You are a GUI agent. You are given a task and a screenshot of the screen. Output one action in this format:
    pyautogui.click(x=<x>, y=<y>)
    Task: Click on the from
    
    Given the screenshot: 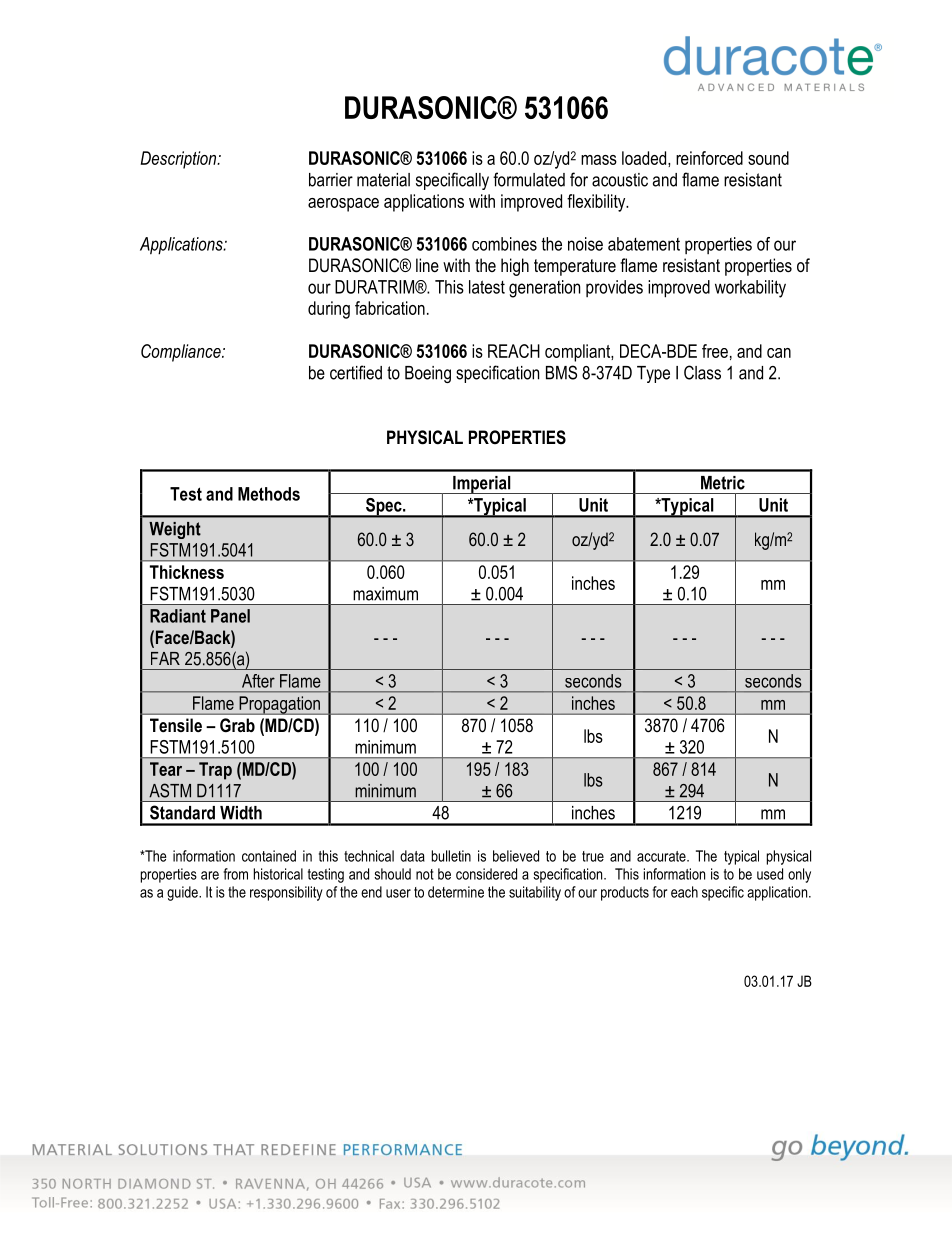 What is the action you would take?
    pyautogui.click(x=236, y=874)
